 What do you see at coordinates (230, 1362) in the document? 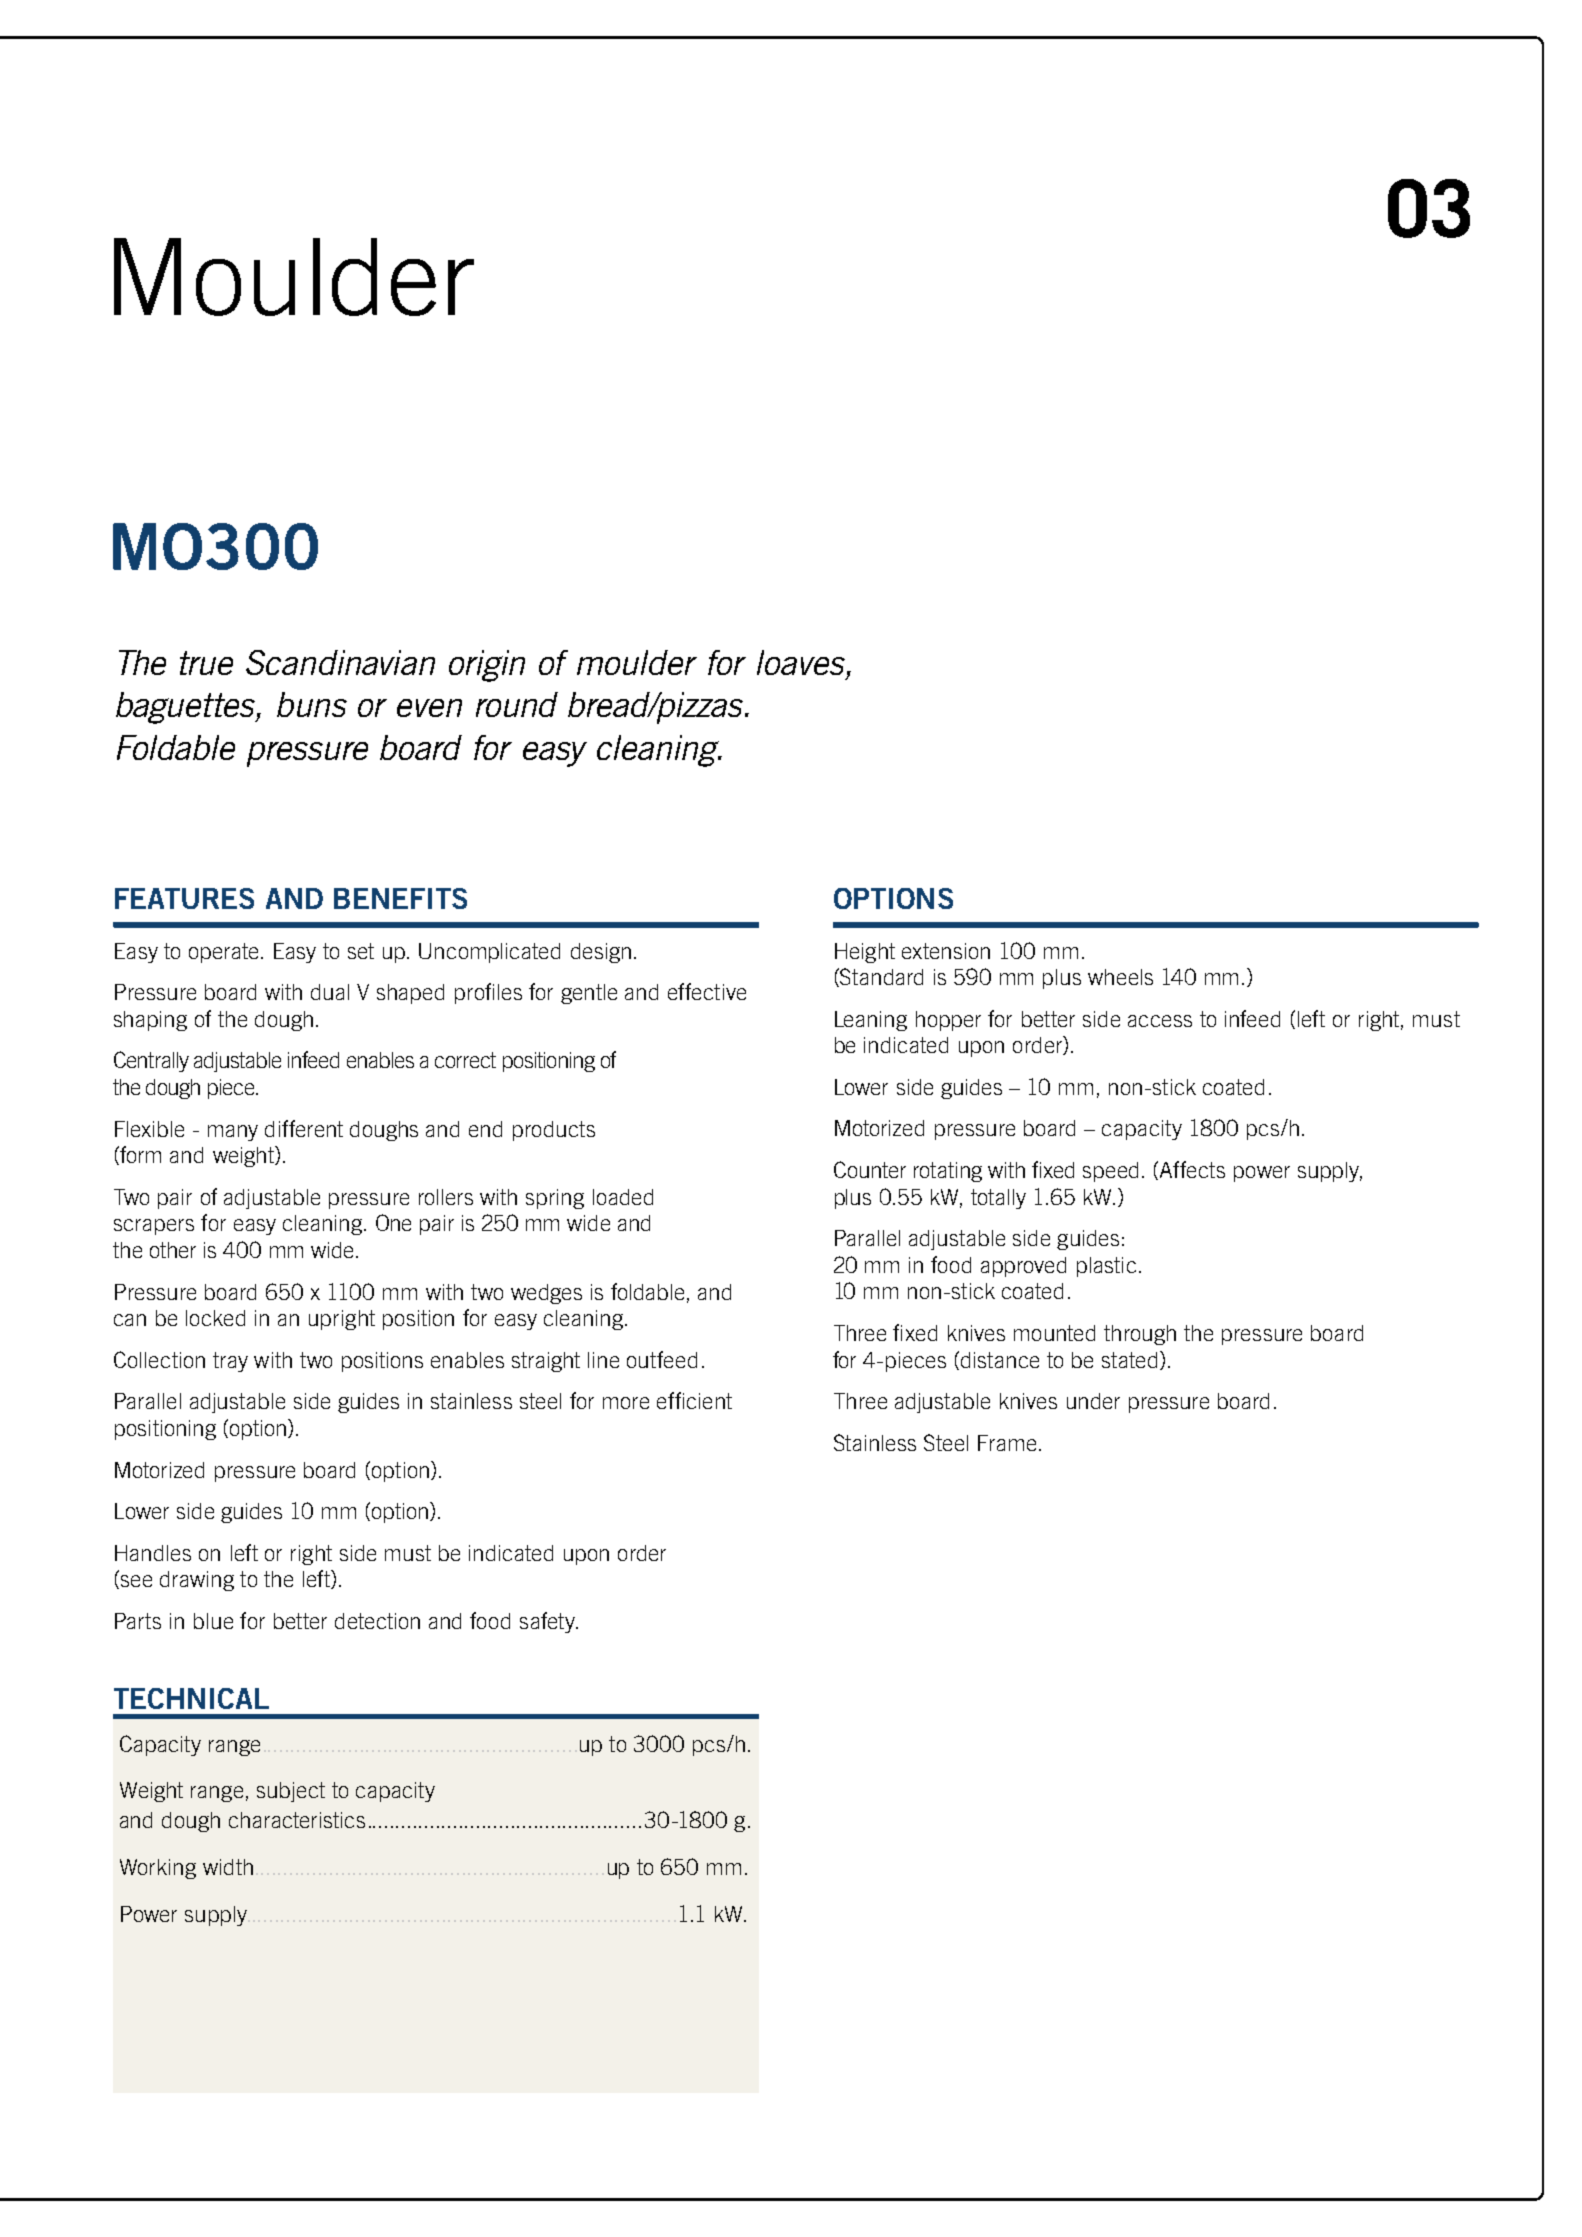
I see `tray` at bounding box center [230, 1362].
